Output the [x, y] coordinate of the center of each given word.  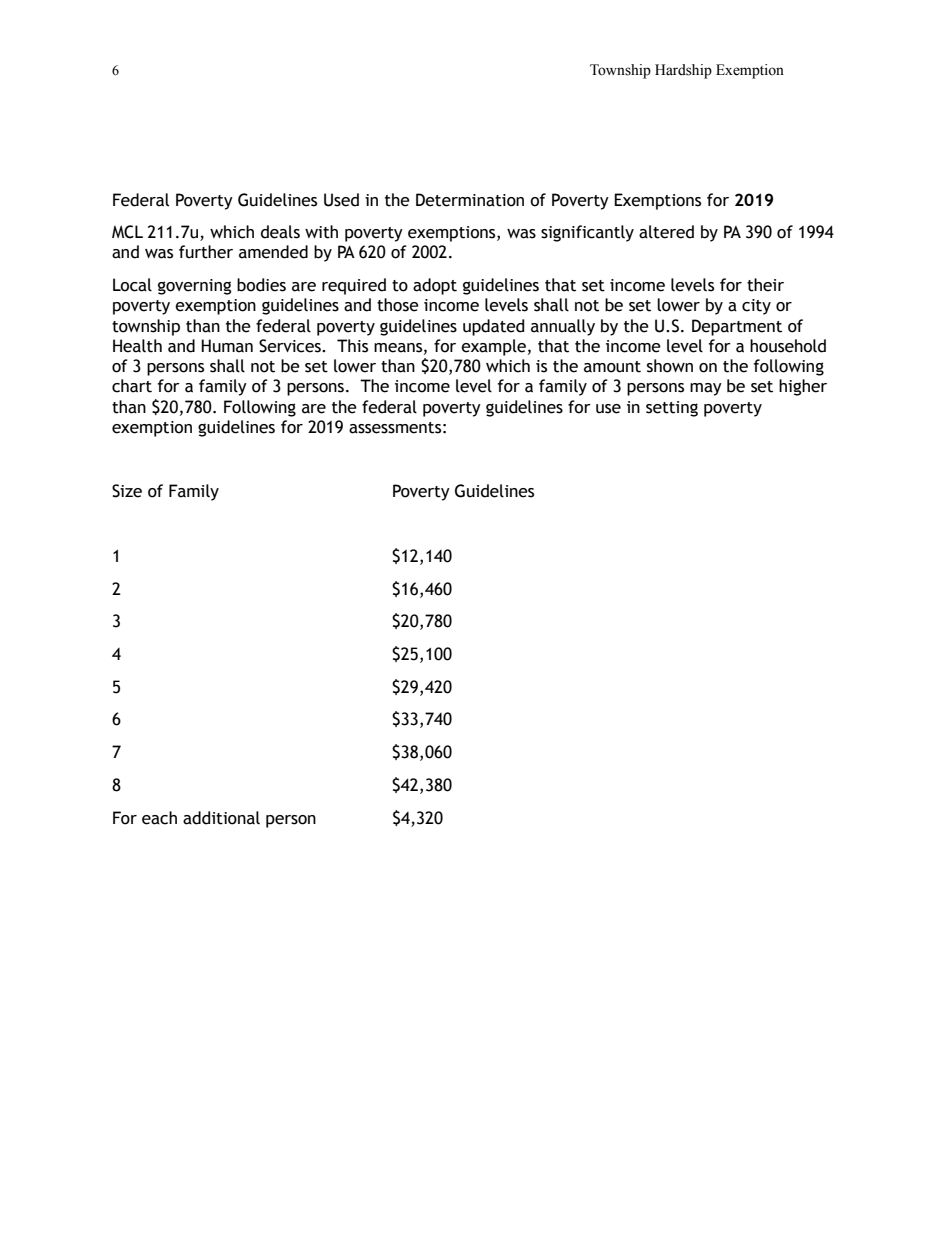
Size [127, 491]
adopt [435, 286]
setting [672, 409]
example [493, 347]
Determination [470, 200]
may [706, 389]
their [765, 285]
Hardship [683, 71]
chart [132, 386]
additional [221, 818]
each [159, 818]
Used [341, 200]
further [206, 252]
